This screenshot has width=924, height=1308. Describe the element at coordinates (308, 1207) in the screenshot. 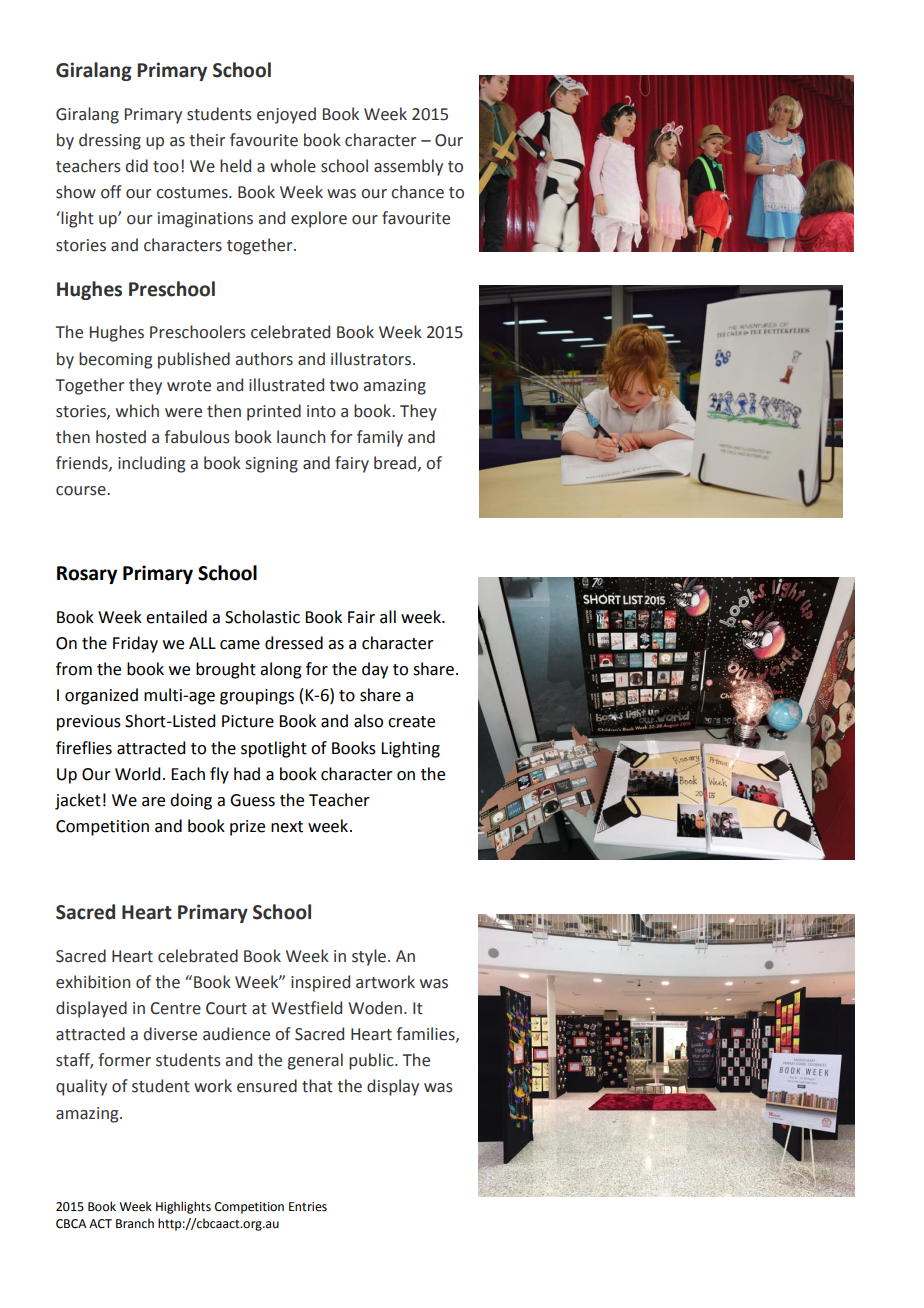

I see `Entries` at that location.
